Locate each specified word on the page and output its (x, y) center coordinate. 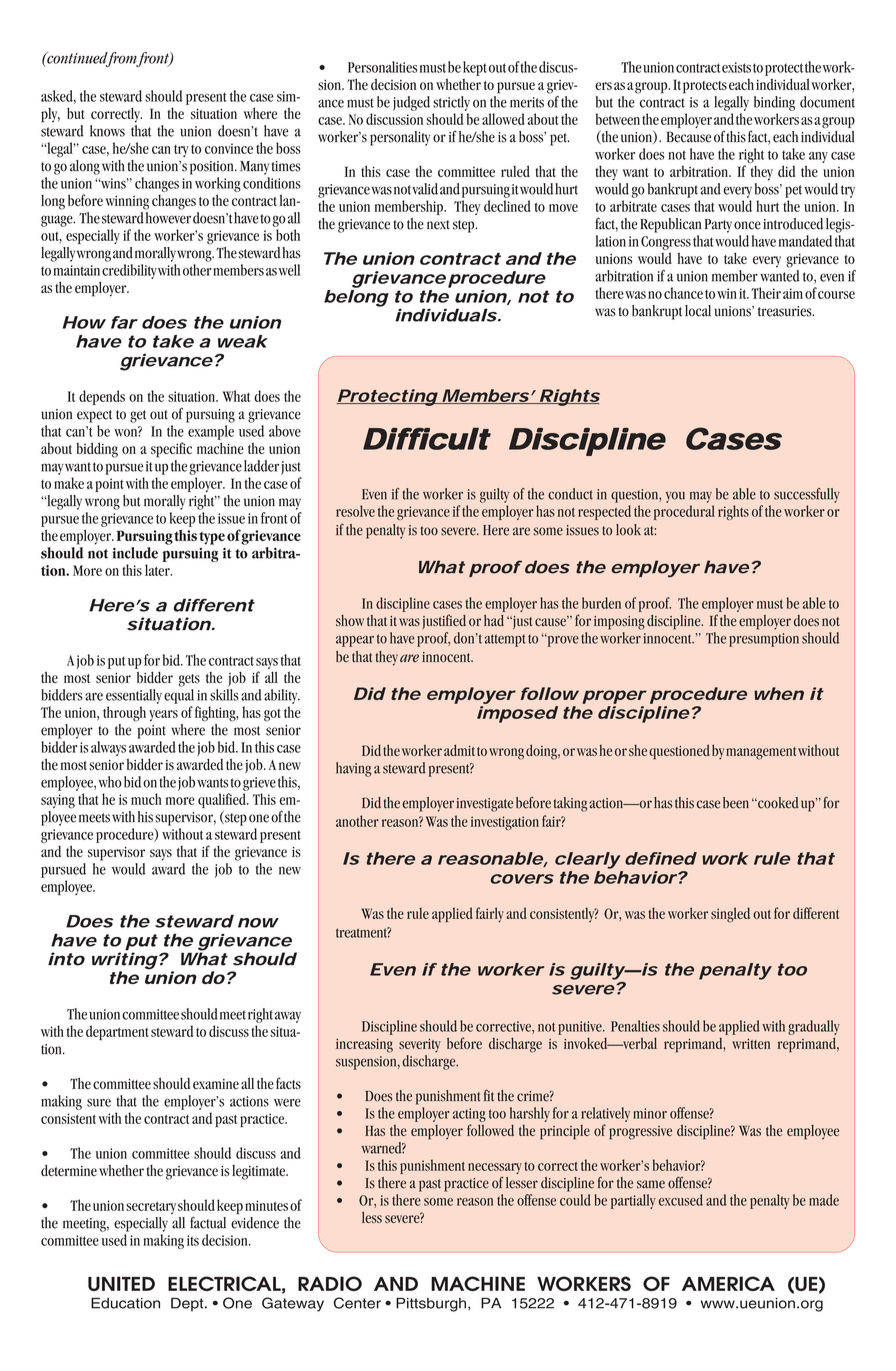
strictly (451, 103)
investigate (484, 805)
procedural (684, 512)
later (158, 570)
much (146, 799)
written (751, 1044)
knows (107, 131)
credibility (129, 271)
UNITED (121, 1283)
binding (774, 103)
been (736, 803)
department (117, 1032)
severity (420, 1046)
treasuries (786, 311)
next (438, 225)
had (494, 620)
